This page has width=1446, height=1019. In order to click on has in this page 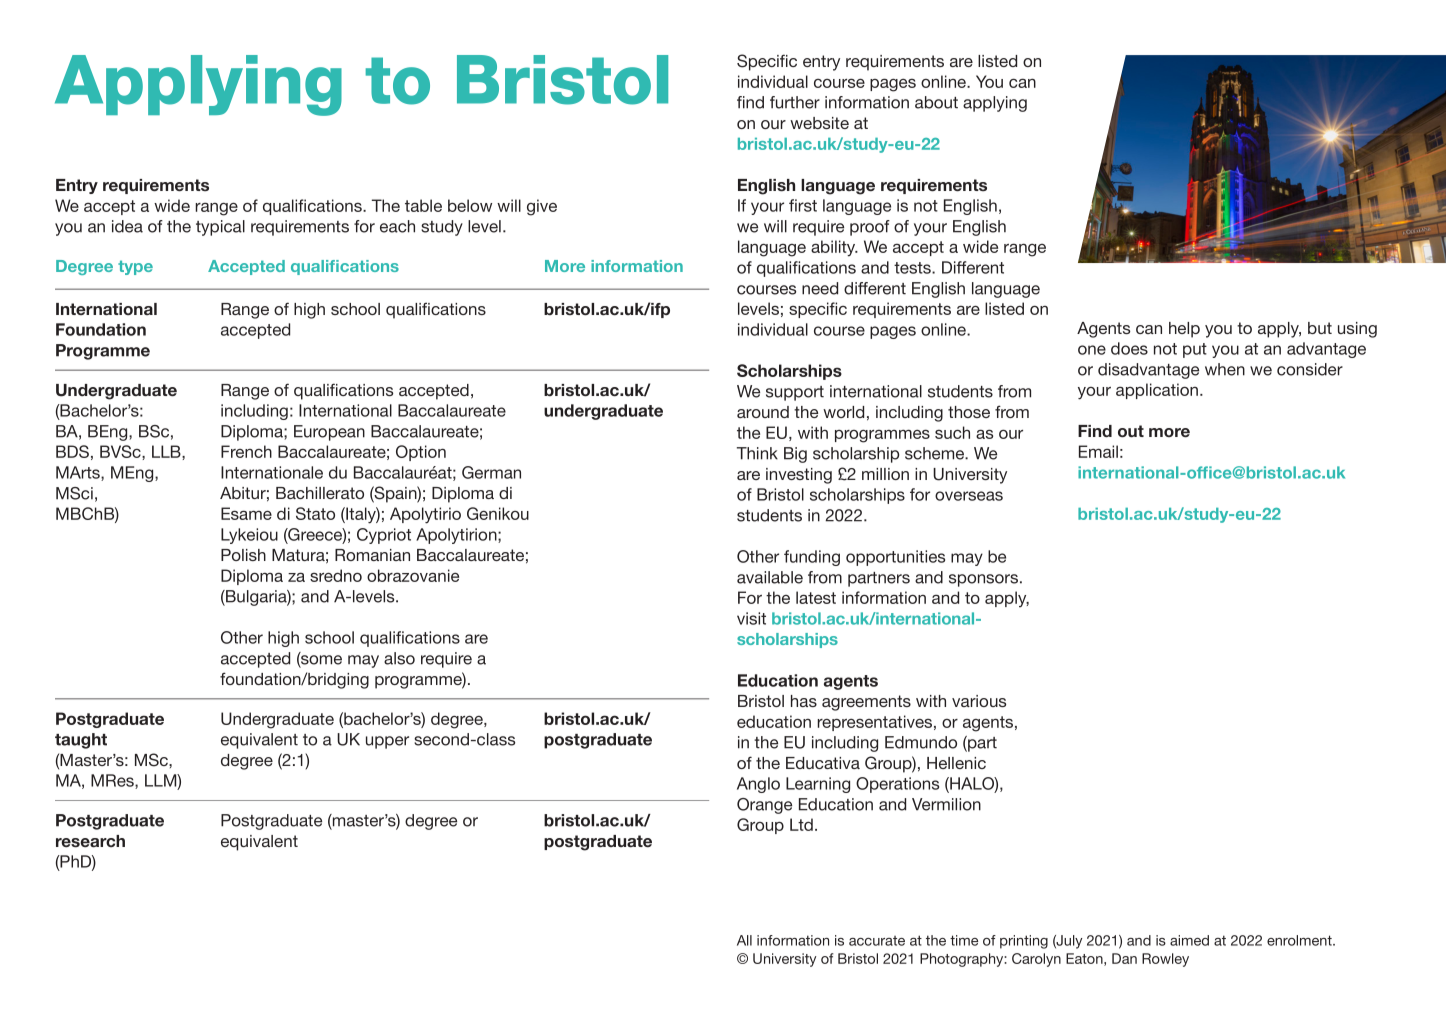, I will do `click(804, 701)`.
